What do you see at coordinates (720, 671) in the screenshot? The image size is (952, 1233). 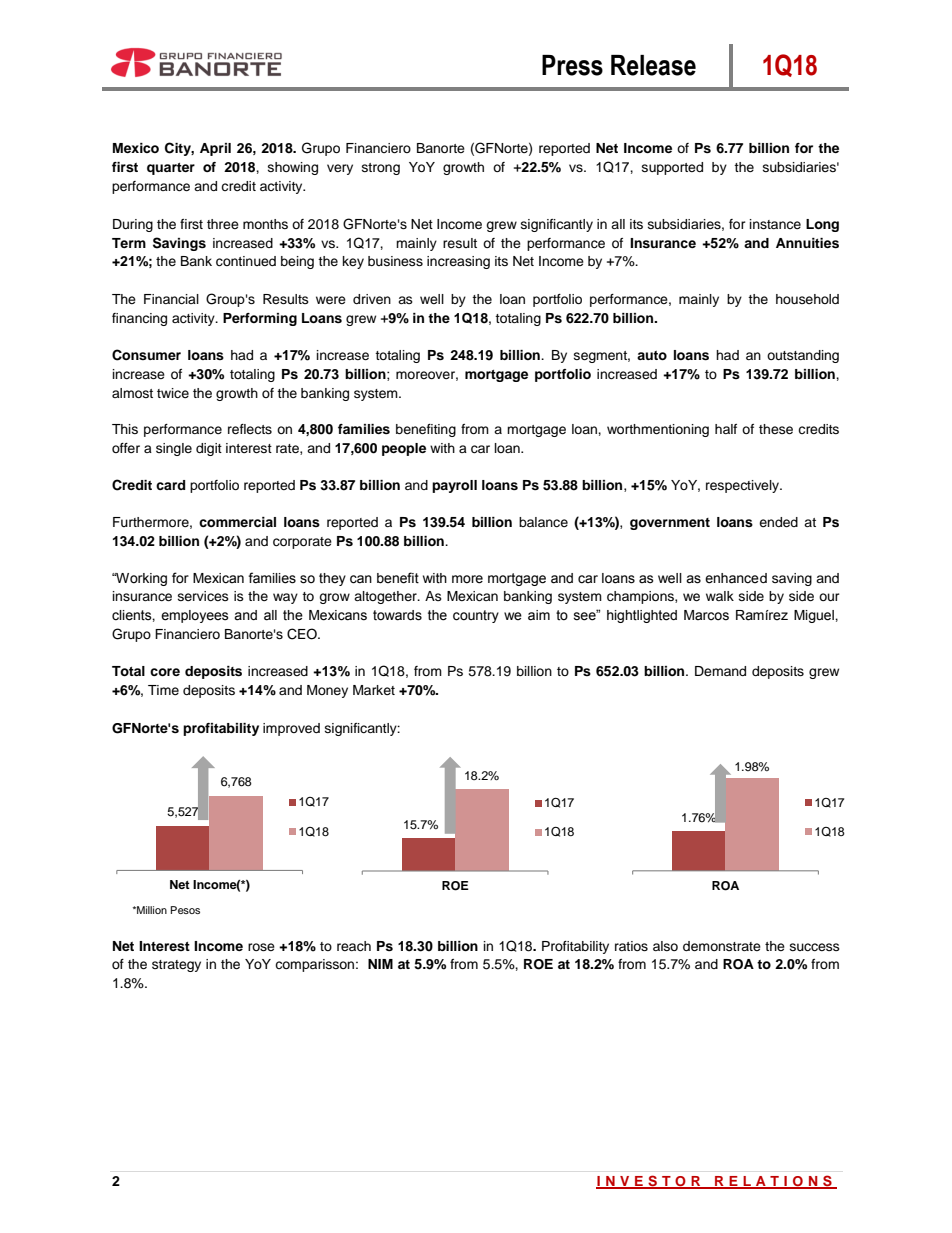 I see `Demand` at bounding box center [720, 671].
